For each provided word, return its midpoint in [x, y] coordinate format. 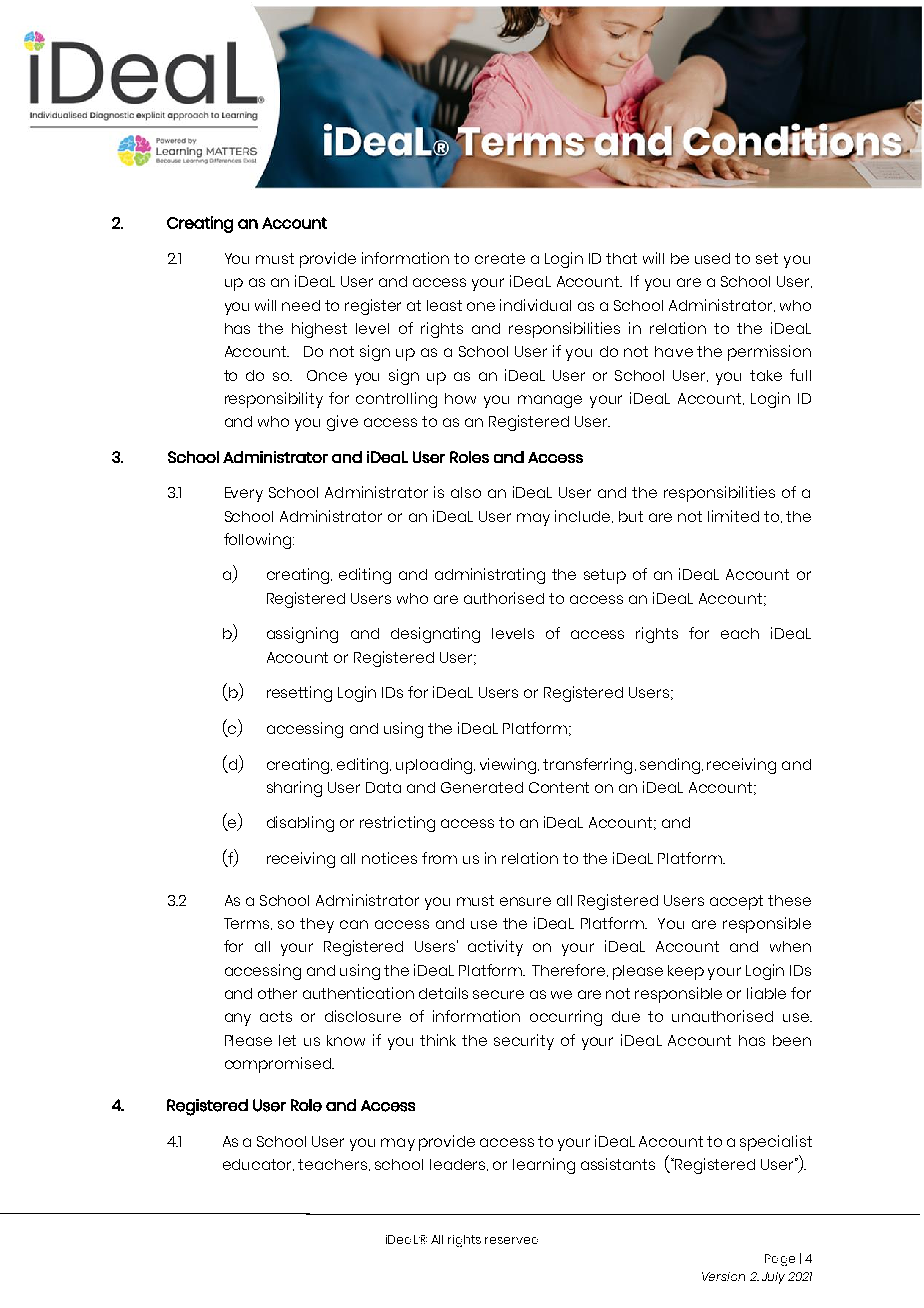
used [712, 258]
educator [258, 1165]
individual [535, 305]
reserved [511, 1240]
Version [723, 1276]
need [301, 305]
